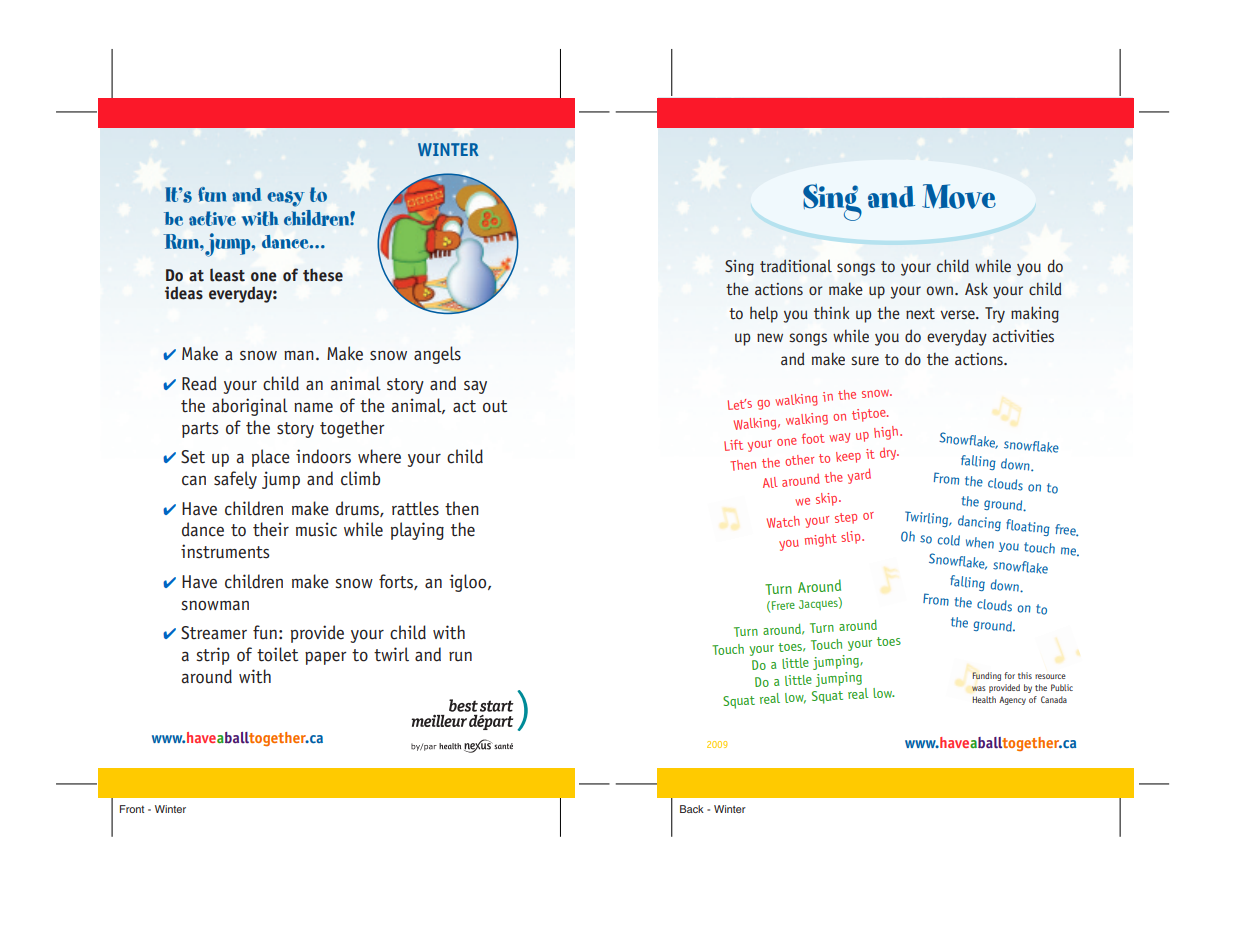 The height and width of the image is (952, 1233). I want to click on Health, so click(984, 699).
